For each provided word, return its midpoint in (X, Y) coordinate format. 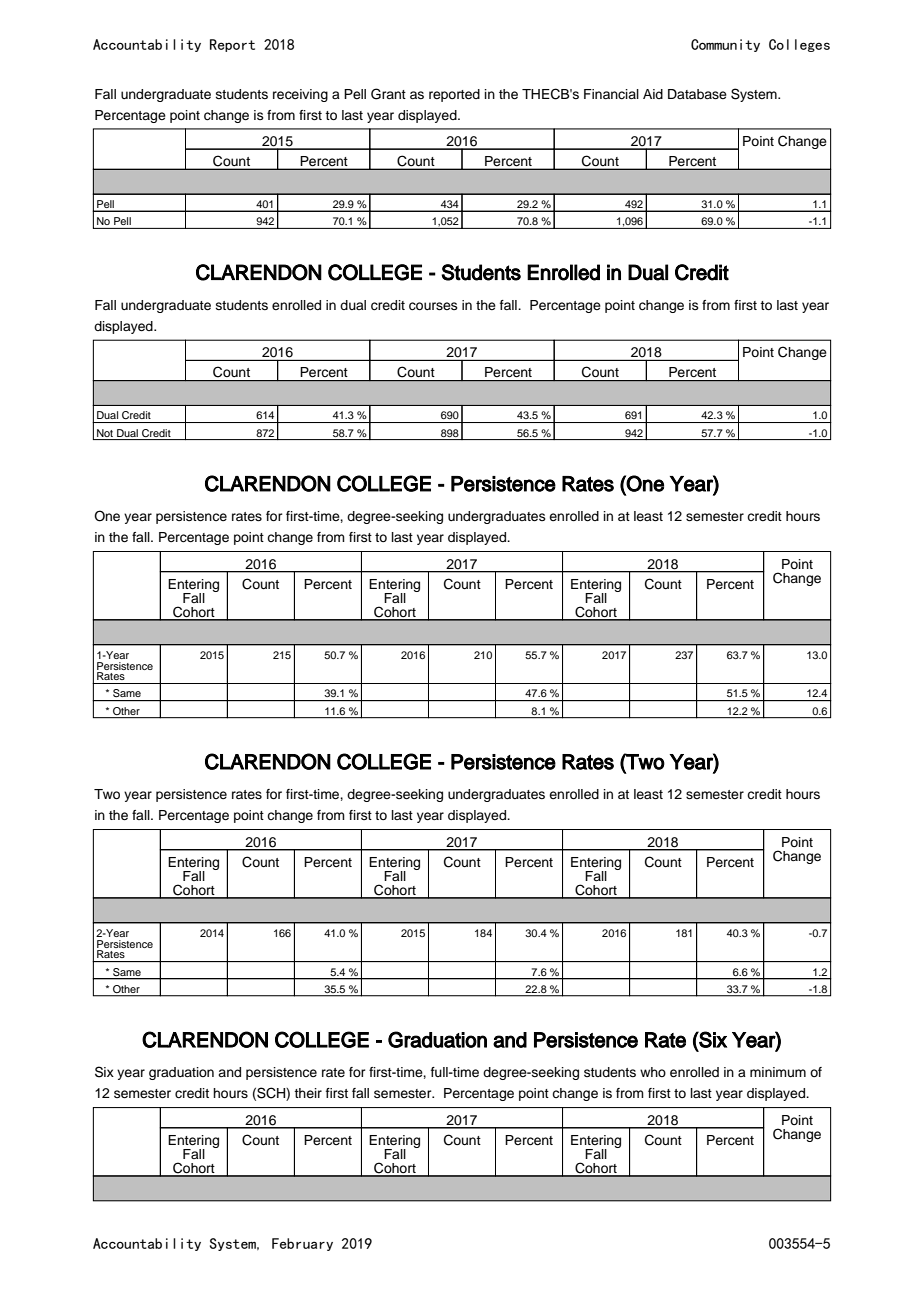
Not (105, 433)
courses (433, 306)
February (302, 1244)
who (653, 1072)
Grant (388, 94)
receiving (300, 95)
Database (697, 94)
